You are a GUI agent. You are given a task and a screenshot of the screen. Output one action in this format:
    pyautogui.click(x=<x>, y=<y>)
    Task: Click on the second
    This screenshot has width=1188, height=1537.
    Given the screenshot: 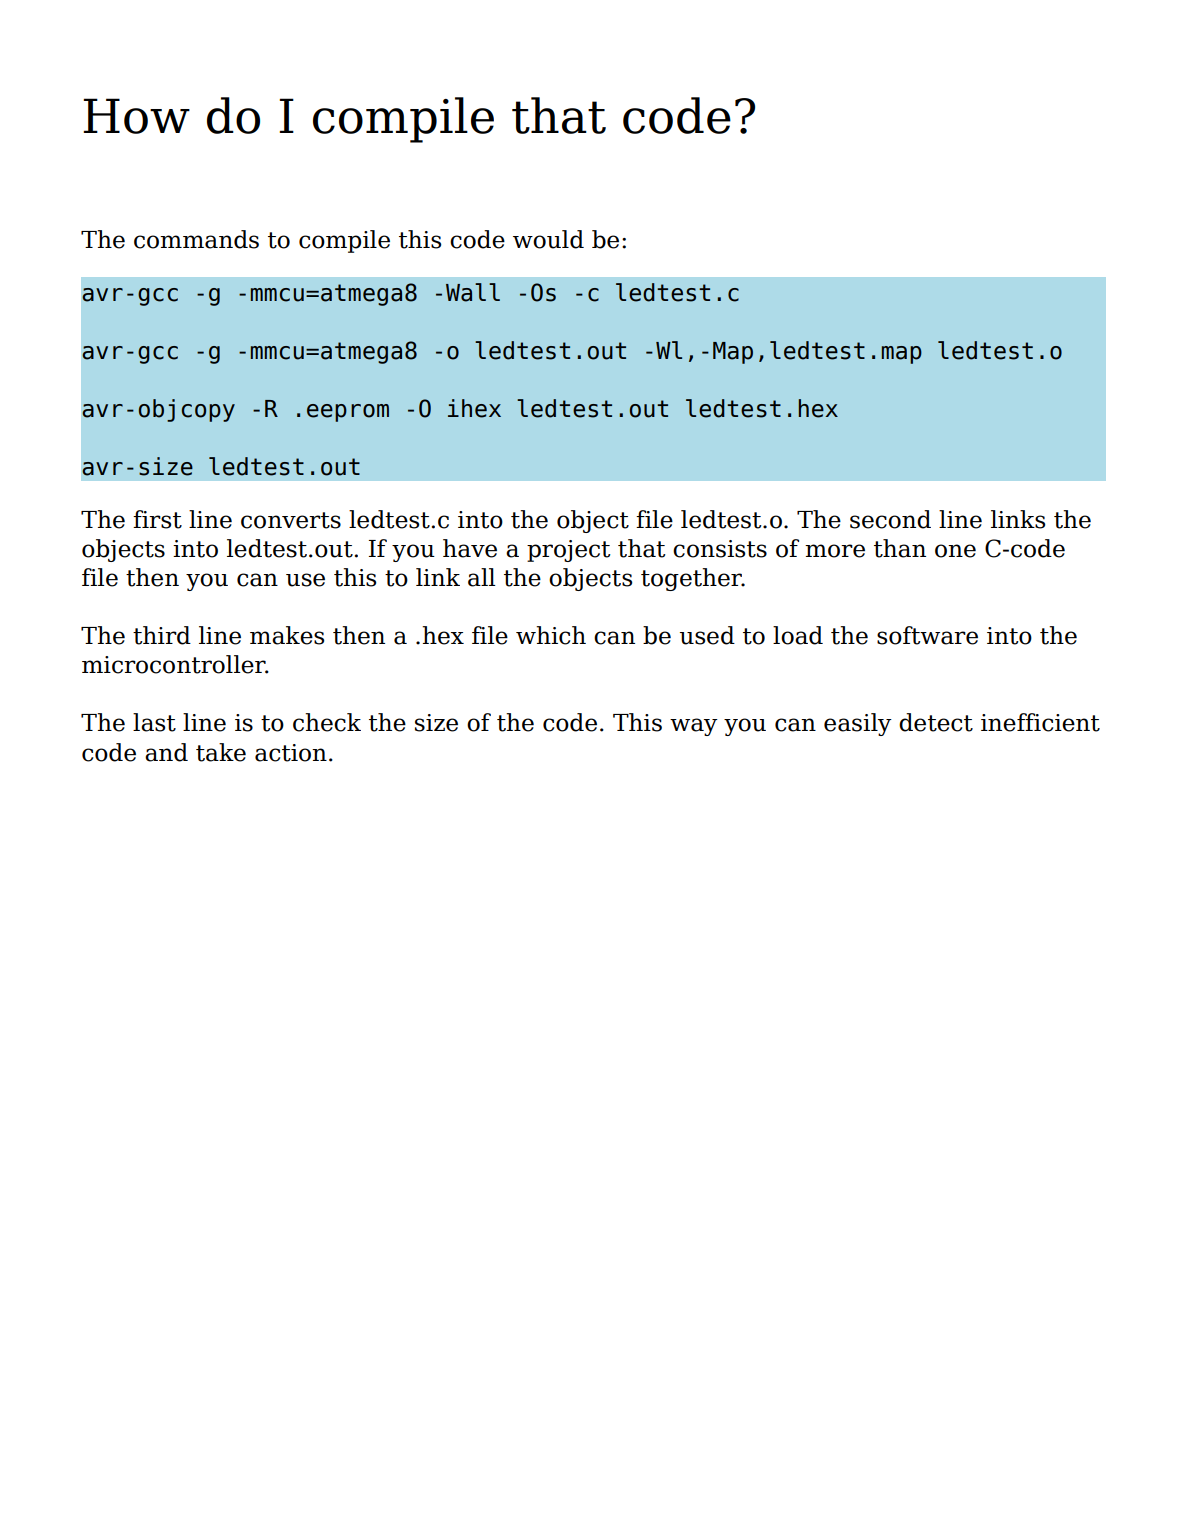 What is the action you would take?
    pyautogui.click(x=890, y=519)
